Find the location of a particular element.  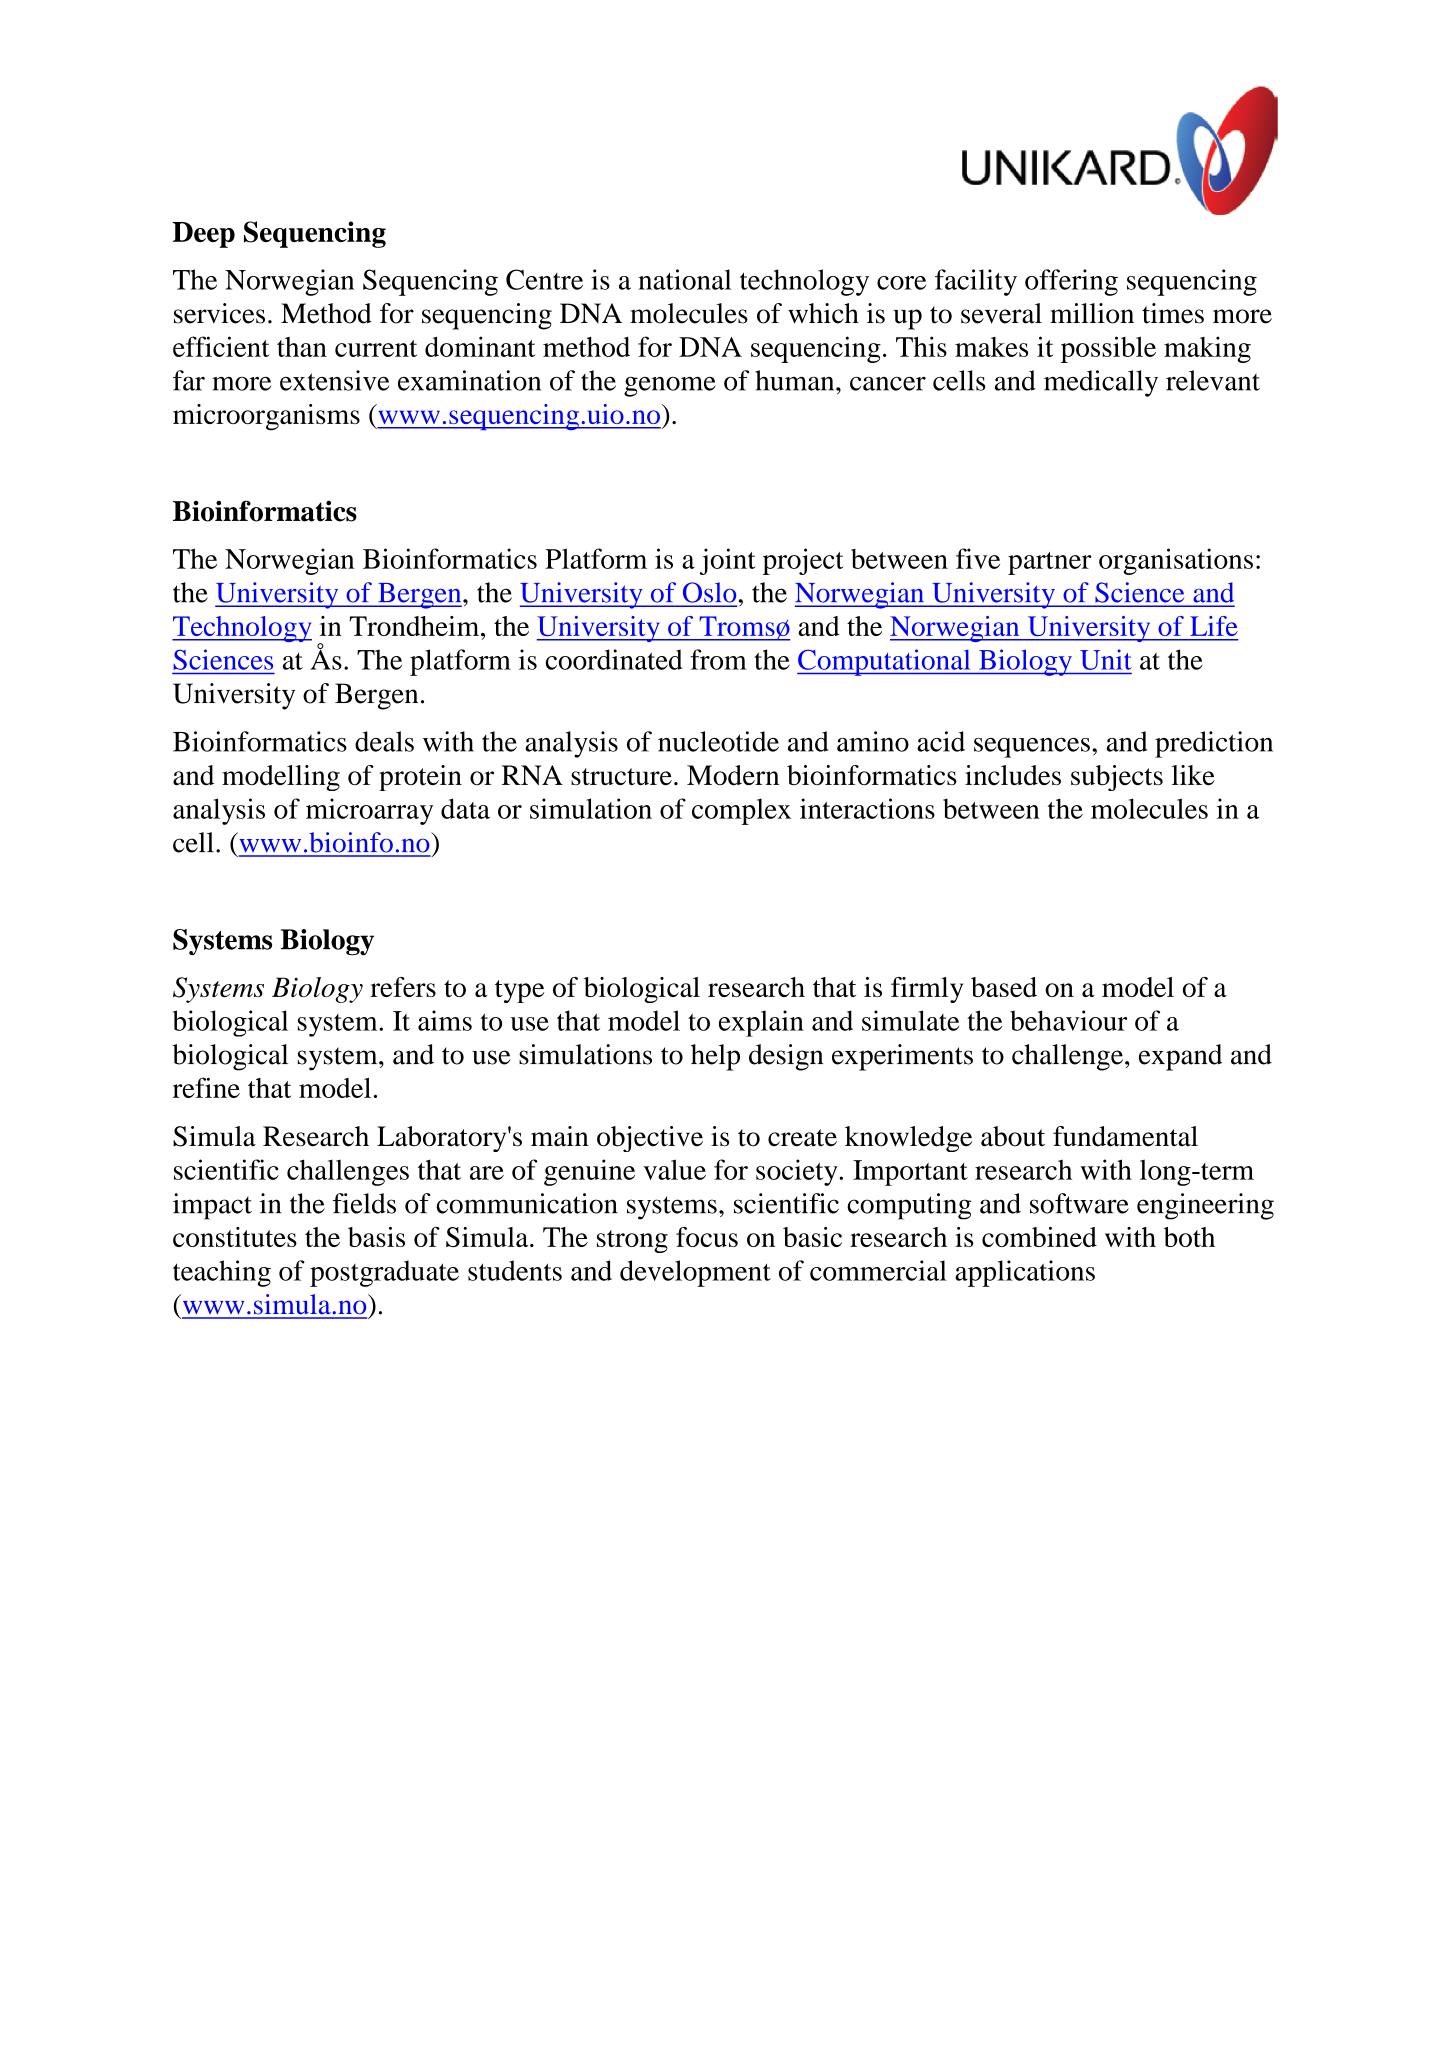

behaviour is located at coordinates (1068, 1020).
